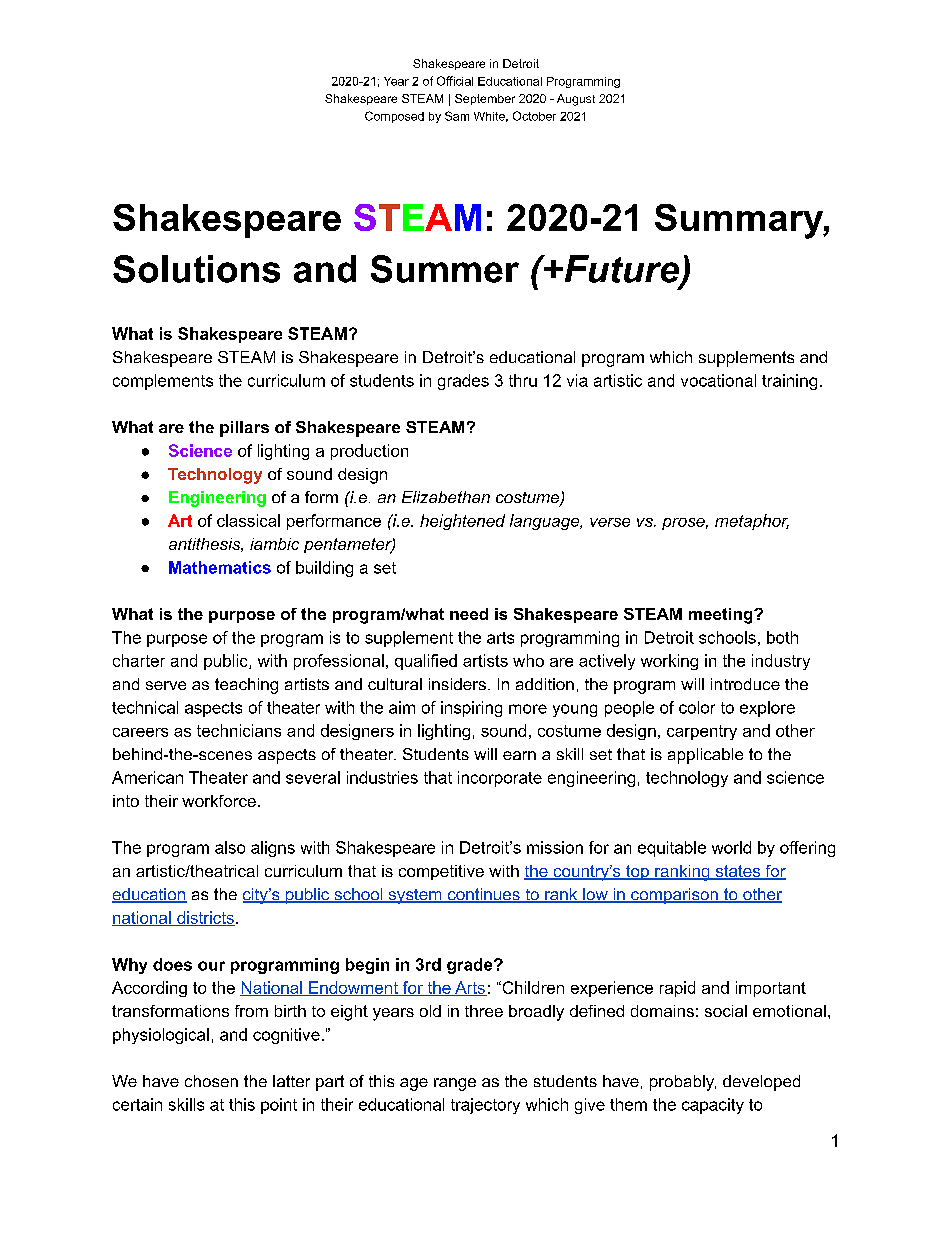 The image size is (952, 1233). Describe the element at coordinates (211, 1081) in the screenshot. I see `chosen` at that location.
